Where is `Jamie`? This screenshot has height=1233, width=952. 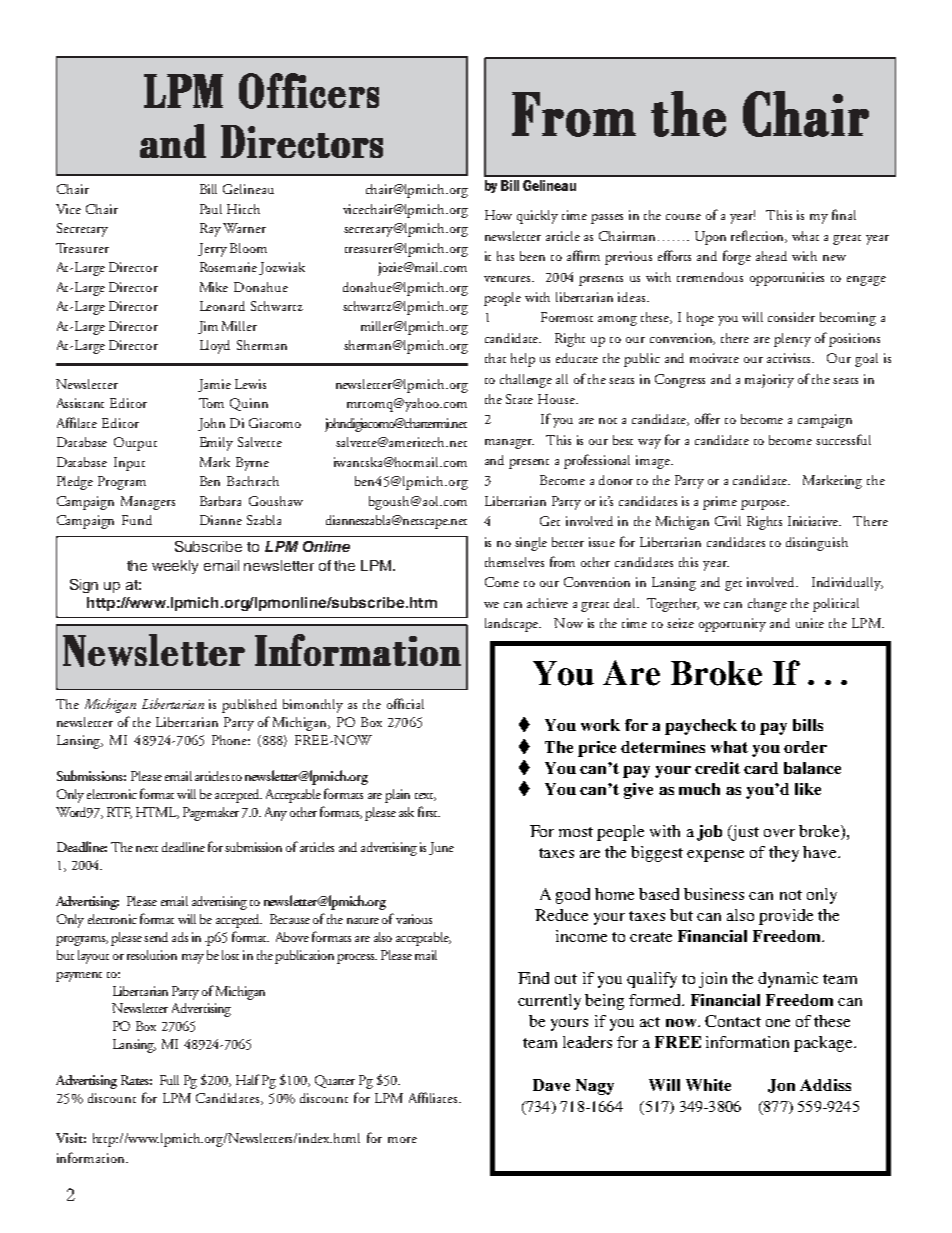
Jamie is located at coordinates (214, 385).
